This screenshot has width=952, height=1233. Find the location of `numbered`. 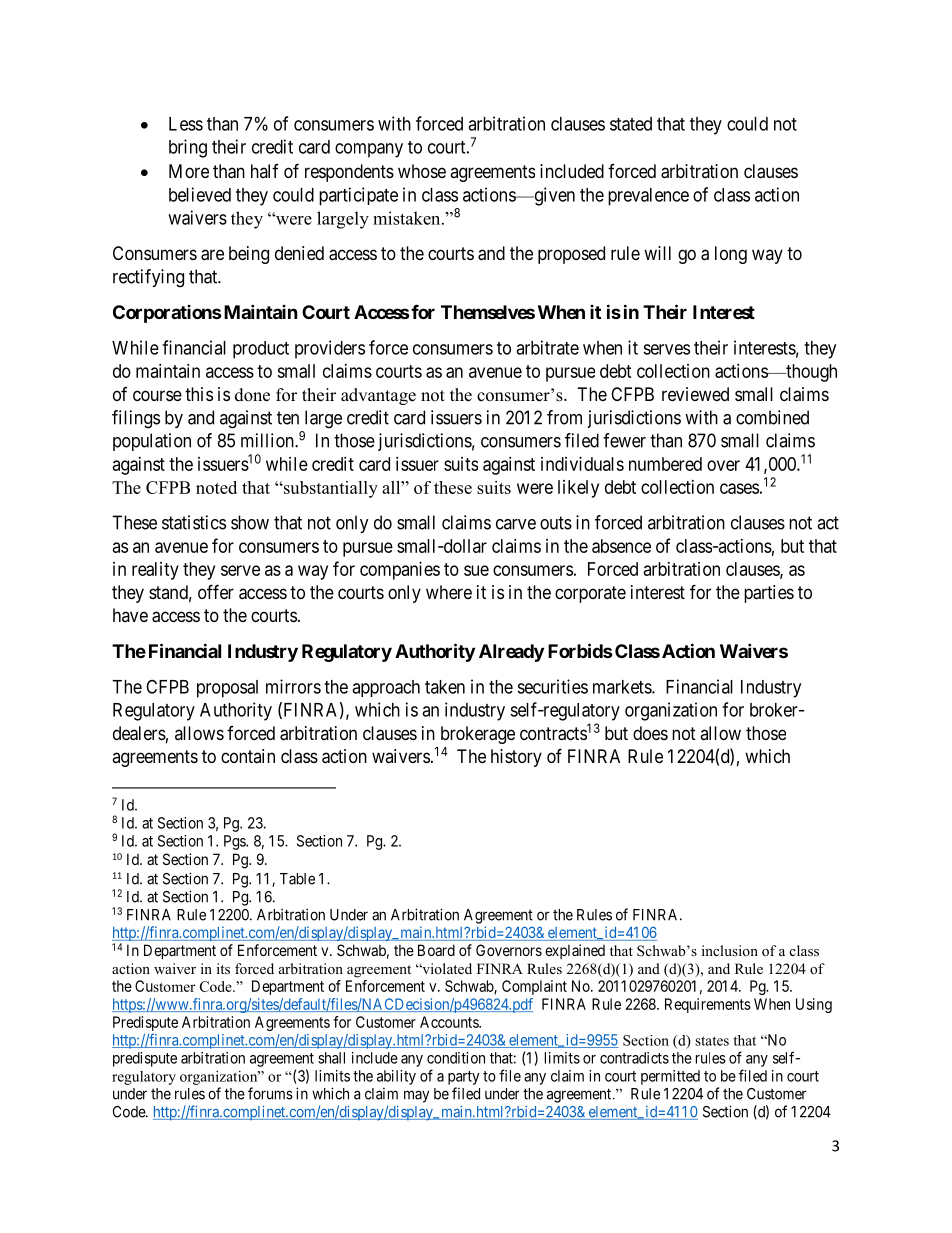

numbered is located at coordinates (665, 464).
